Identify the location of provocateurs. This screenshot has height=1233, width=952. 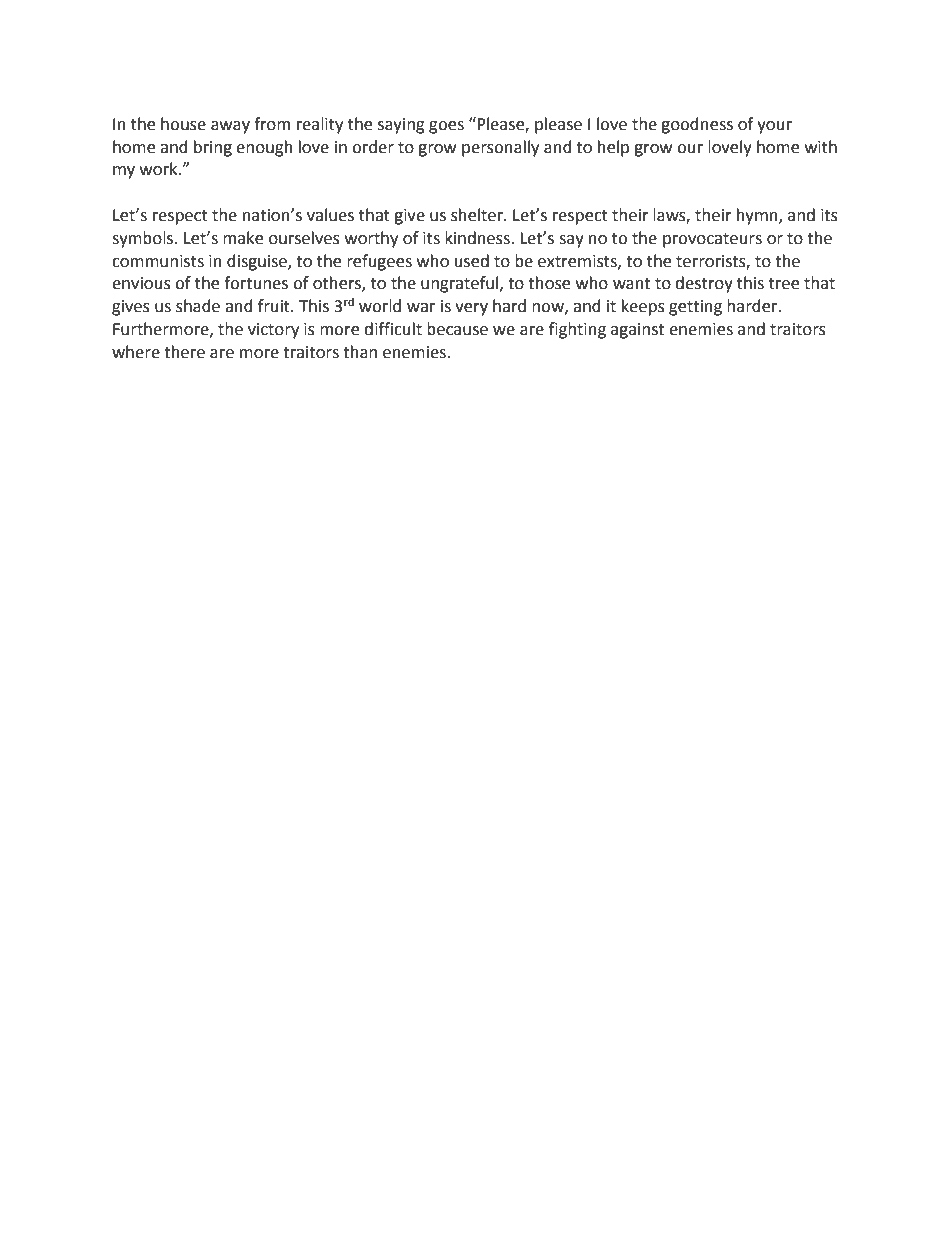
(712, 240).
